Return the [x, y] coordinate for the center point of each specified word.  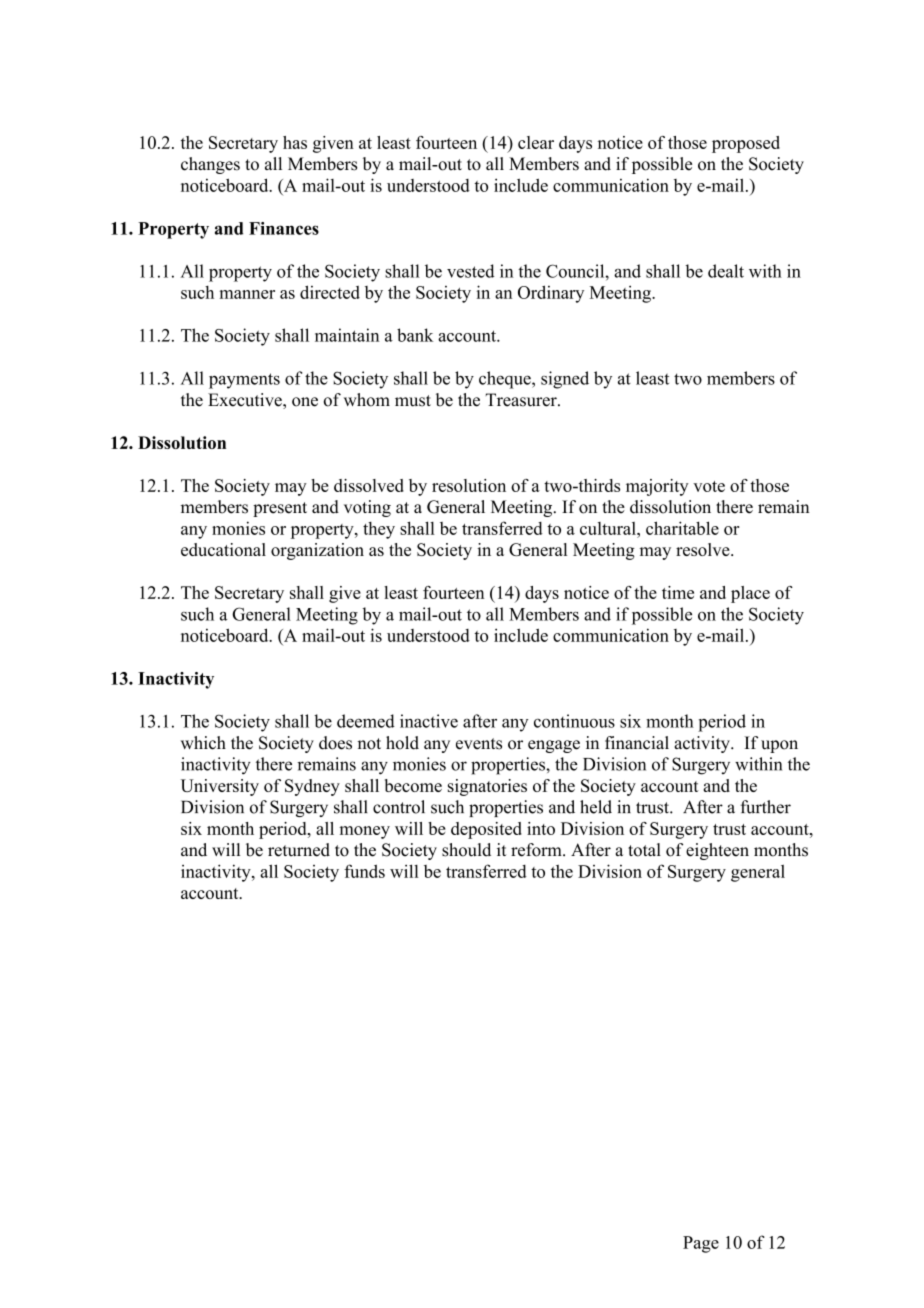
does [335, 743]
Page [701, 1244]
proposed [746, 144]
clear [536, 142]
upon [779, 746]
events [479, 744]
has [295, 142]
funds [364, 871]
